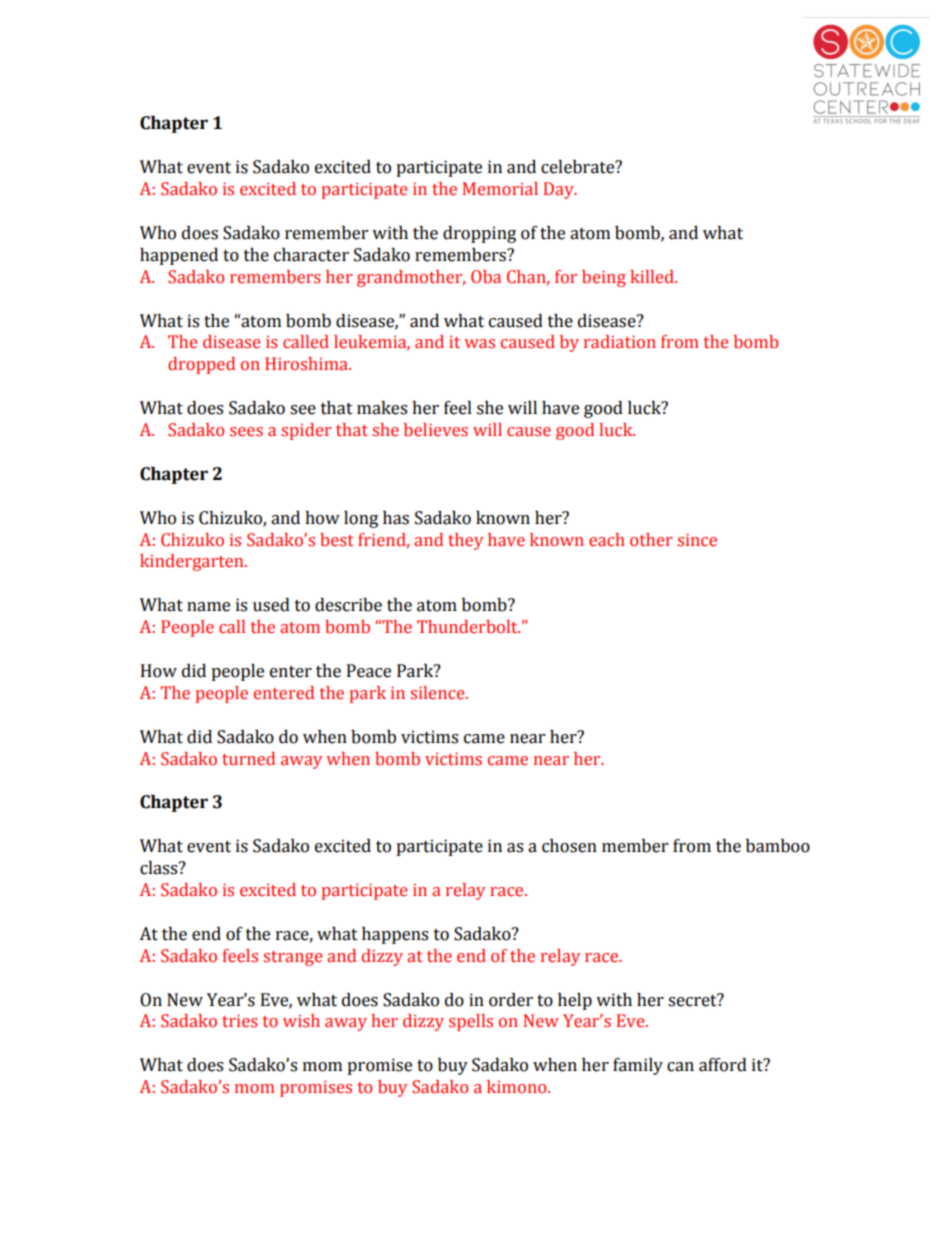 Image resolution: width=952 pixels, height=1233 pixels. I want to click on since, so click(697, 540).
